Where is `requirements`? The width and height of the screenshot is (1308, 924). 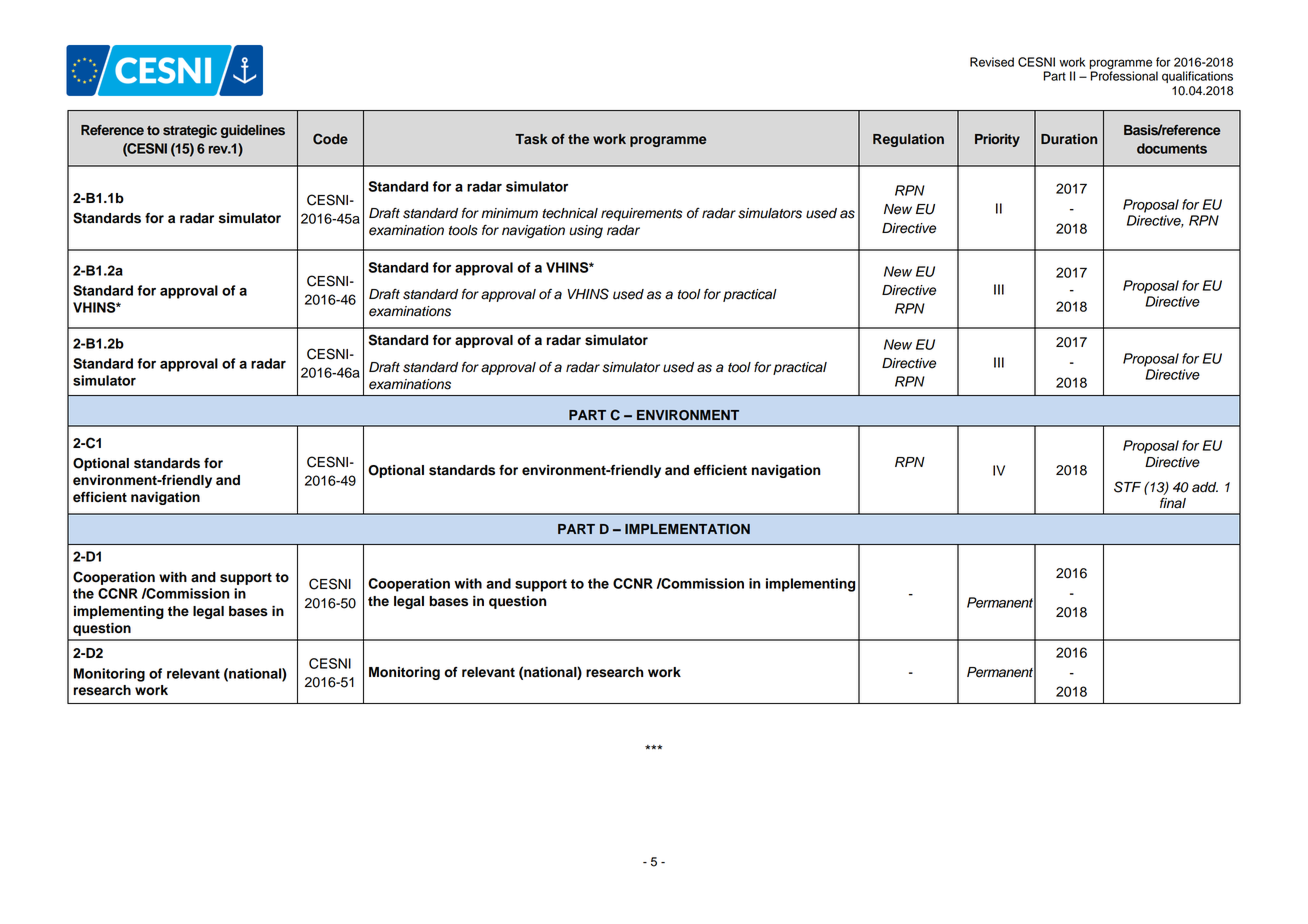 requirements is located at coordinates (641, 214).
